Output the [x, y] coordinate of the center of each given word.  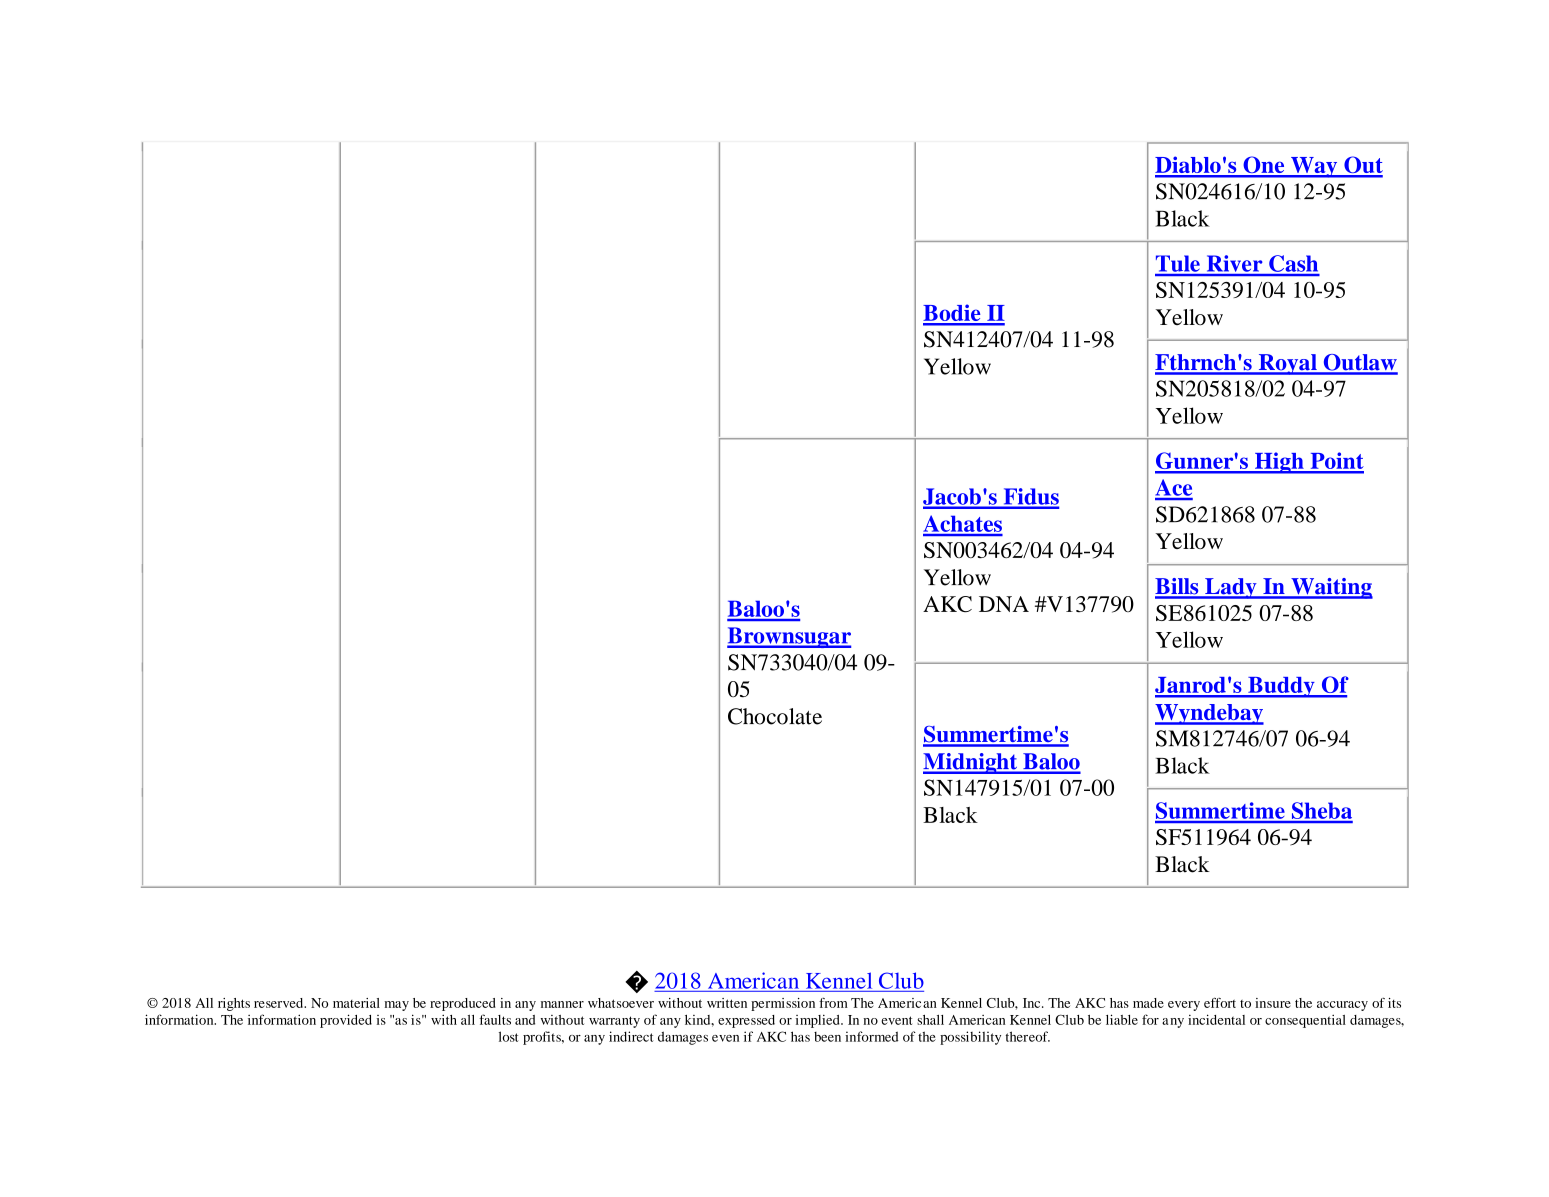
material [356, 1003]
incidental [1216, 1019]
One [1264, 166]
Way [1314, 167]
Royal [1287, 364]
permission [783, 1004]
